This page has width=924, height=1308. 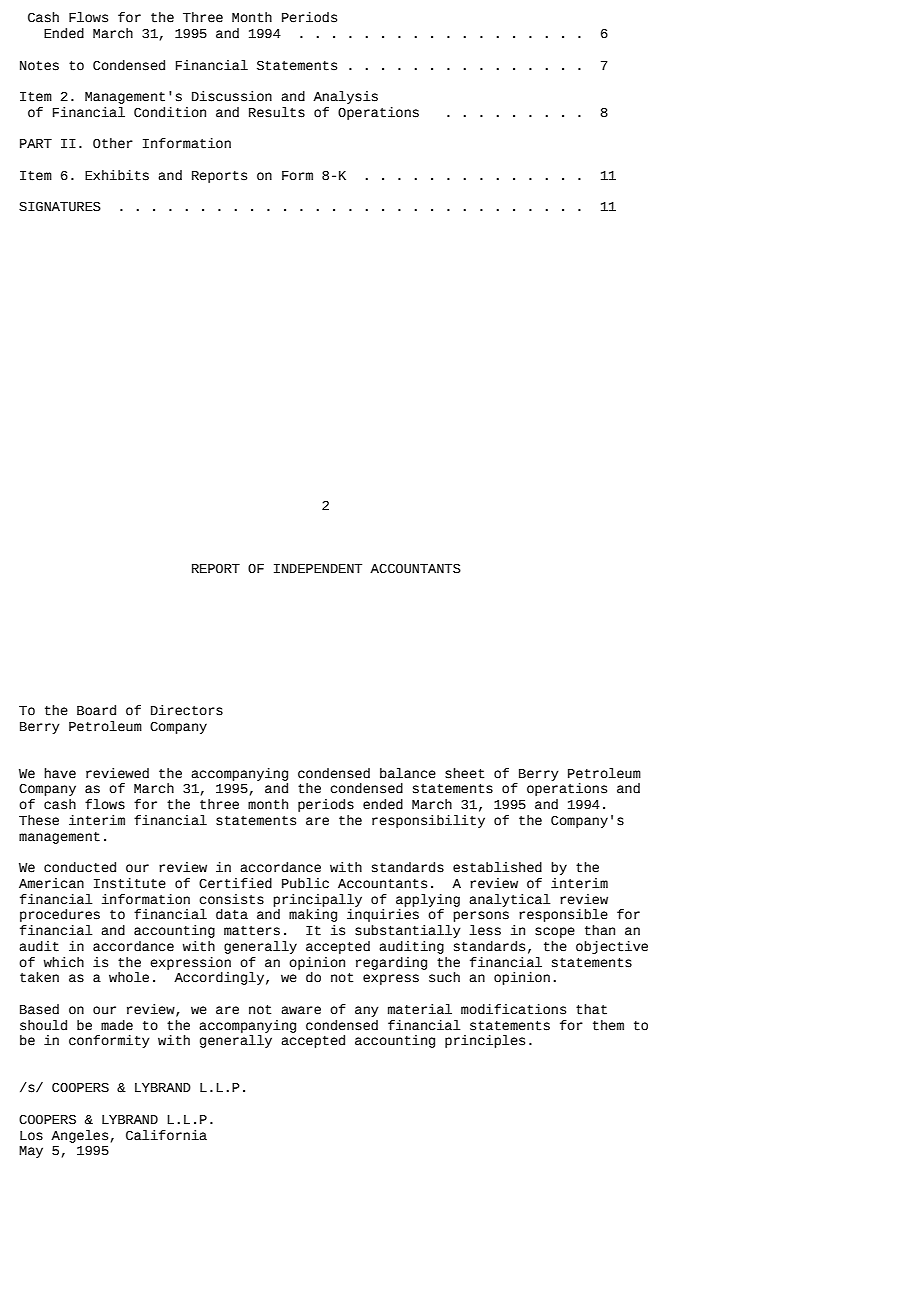 I want to click on balance, so click(x=408, y=773).
